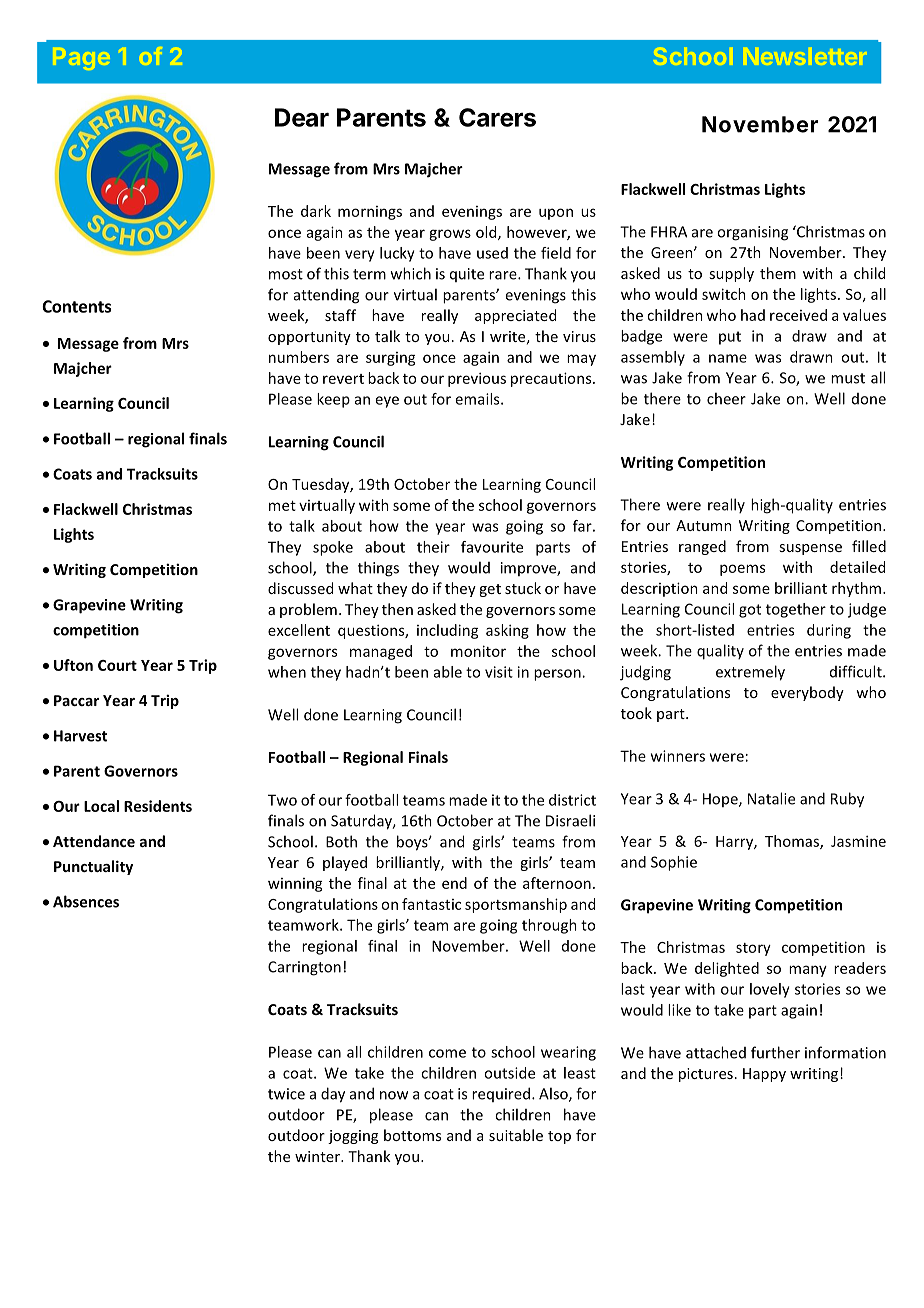 This image has width=924, height=1308. What do you see at coordinates (497, 117) in the image?
I see `Carers` at bounding box center [497, 117].
